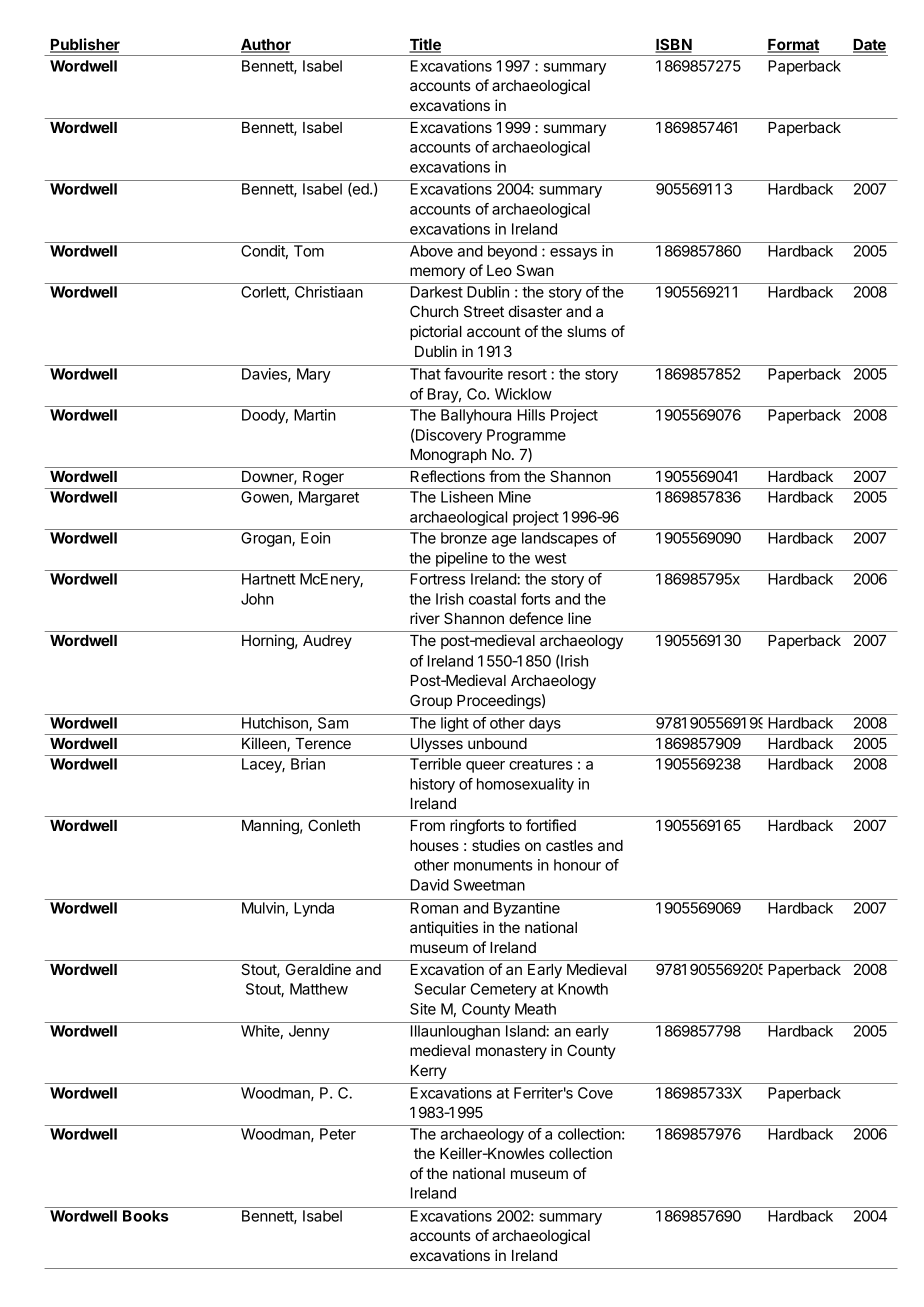 The height and width of the document is (1307, 924). What do you see at coordinates (257, 599) in the document?
I see `John` at bounding box center [257, 599].
